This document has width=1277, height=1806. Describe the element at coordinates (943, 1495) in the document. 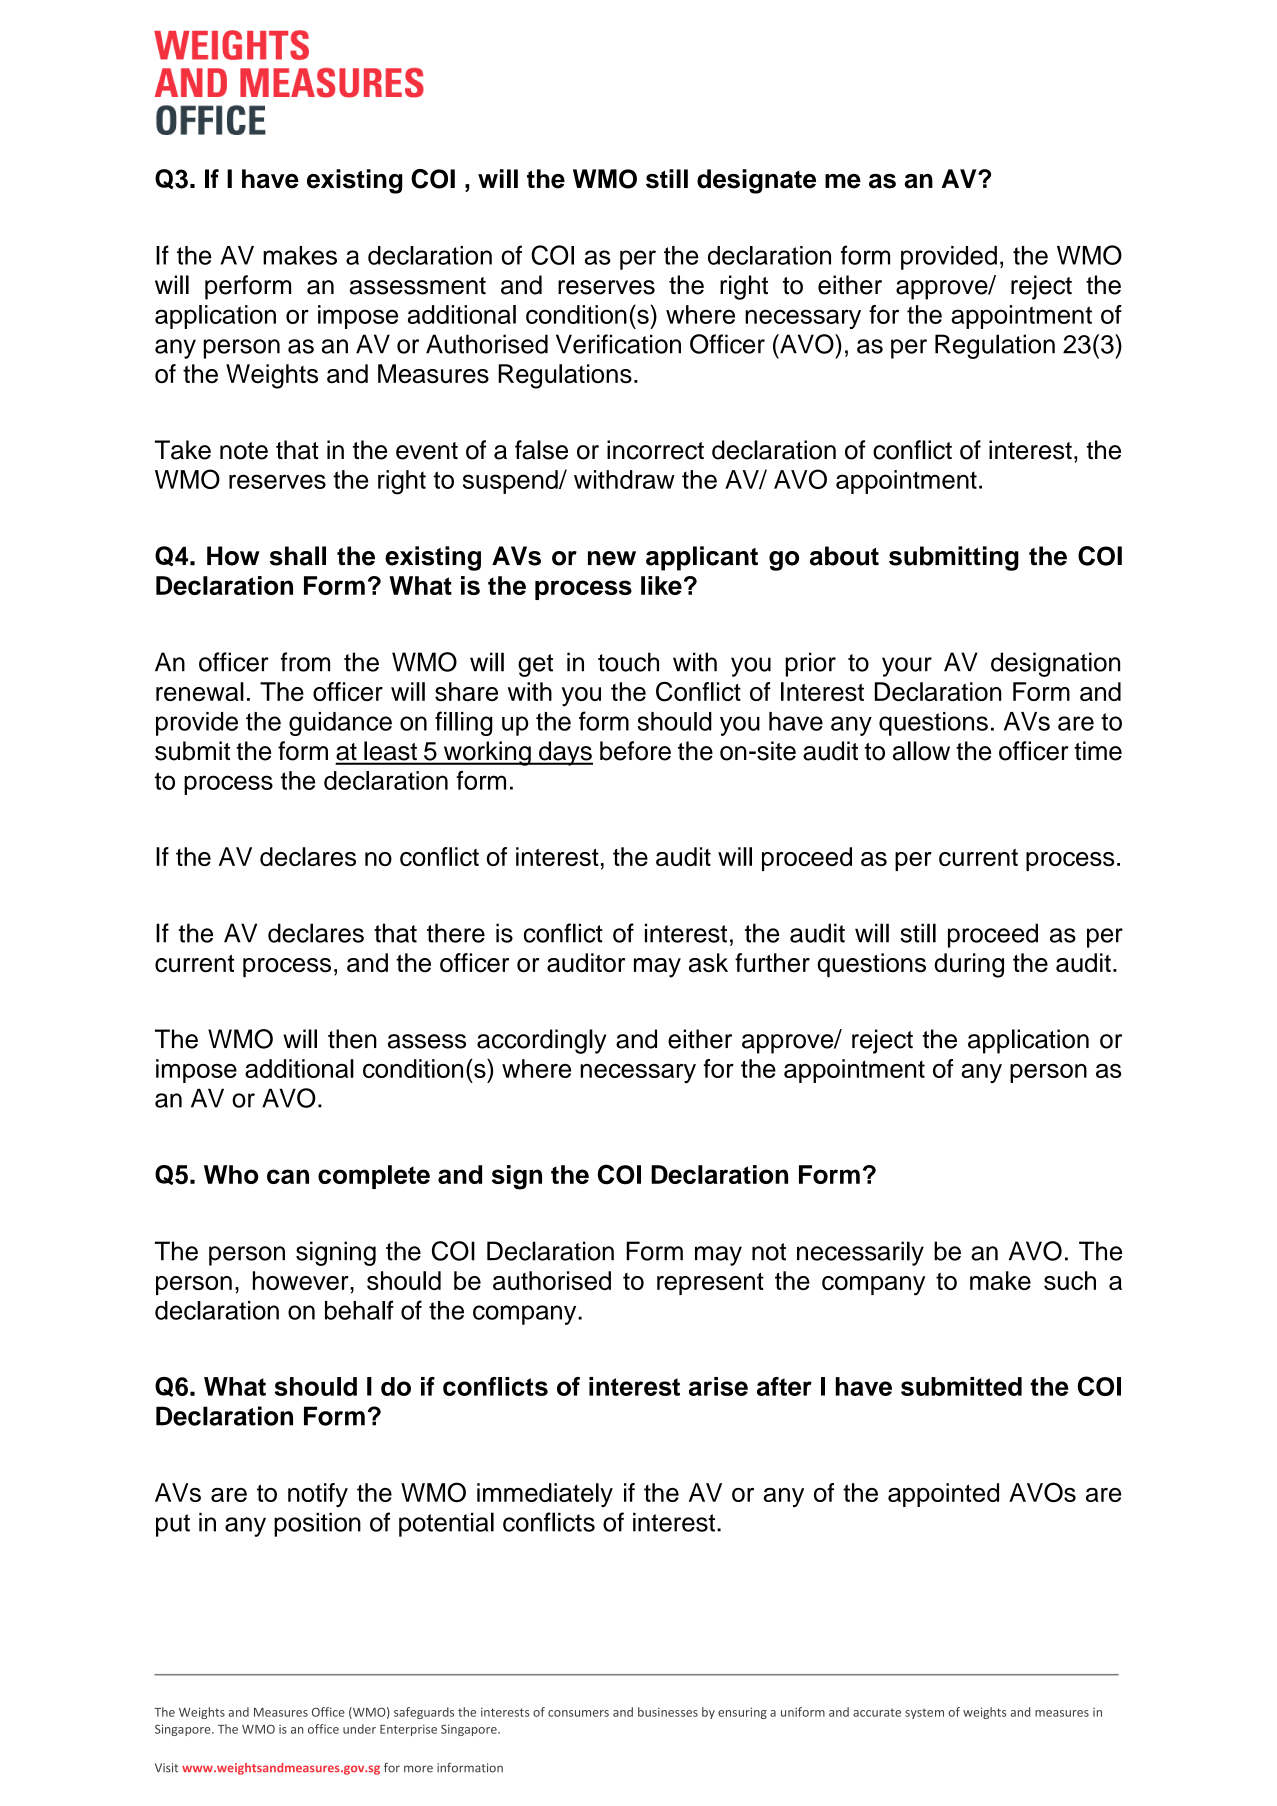

I see `appointed` at that location.
